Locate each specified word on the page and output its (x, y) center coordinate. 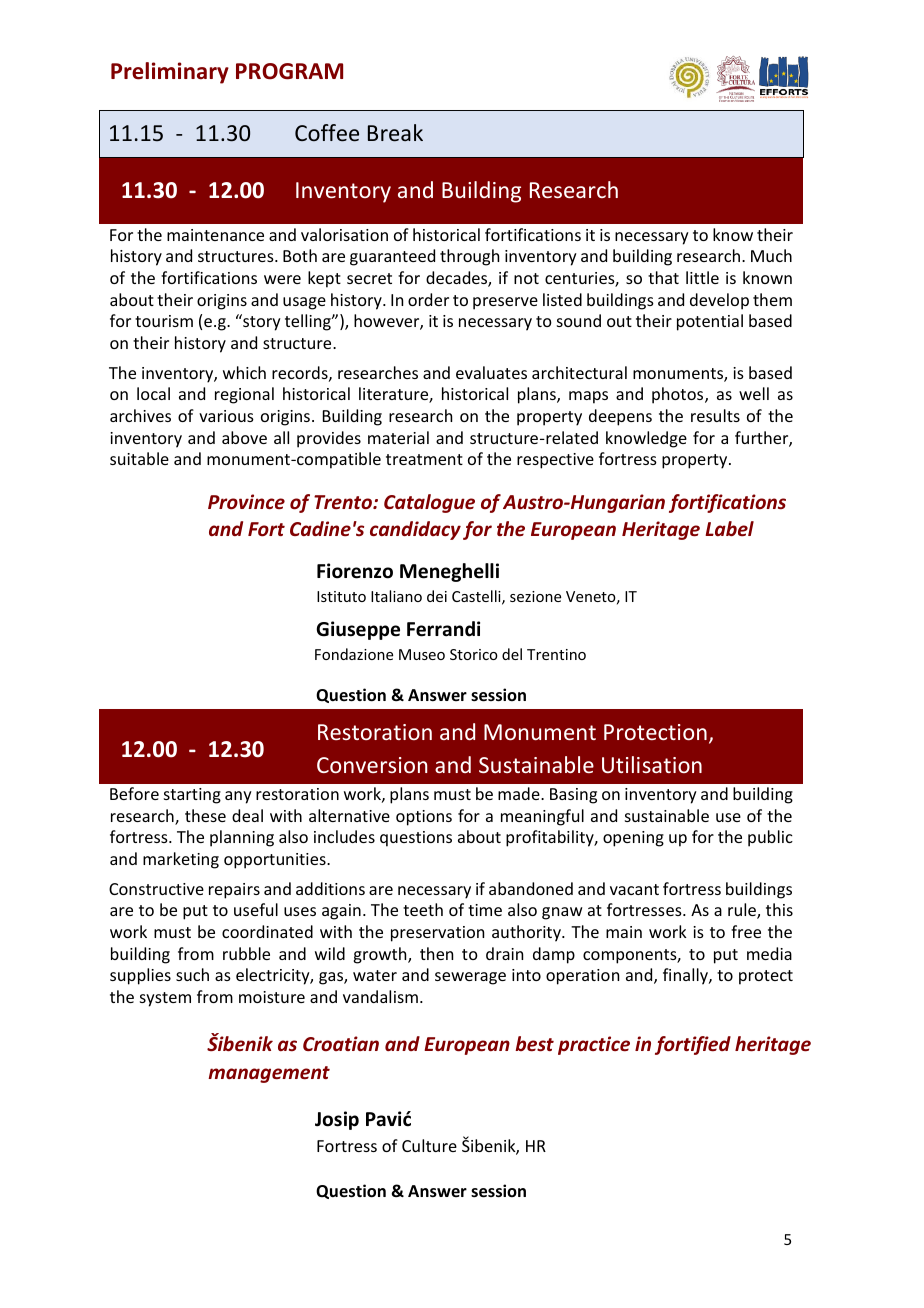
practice (594, 1045)
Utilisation (652, 764)
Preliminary (170, 73)
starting (192, 796)
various (226, 416)
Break (395, 133)
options (424, 818)
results (715, 415)
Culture (429, 1145)
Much (771, 255)
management (269, 1074)
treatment (424, 459)
